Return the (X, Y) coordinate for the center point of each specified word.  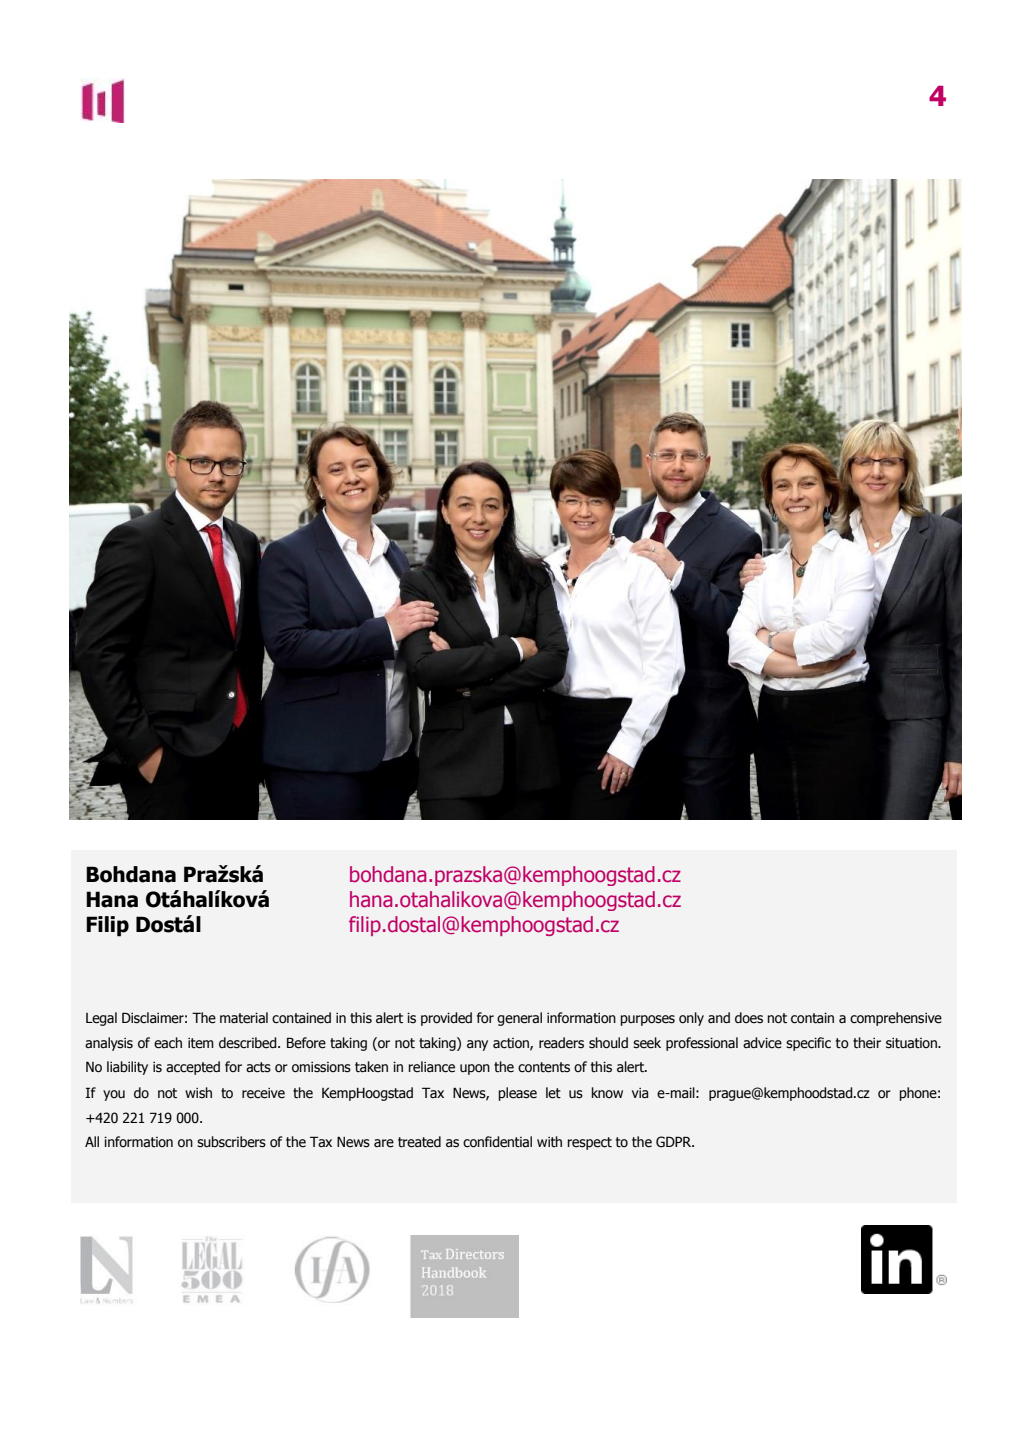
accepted (193, 1068)
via (640, 1093)
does (749, 1018)
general (519, 1019)
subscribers (231, 1142)
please (517, 1094)
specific (808, 1044)
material (244, 1018)
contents (544, 1067)
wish (198, 1093)
